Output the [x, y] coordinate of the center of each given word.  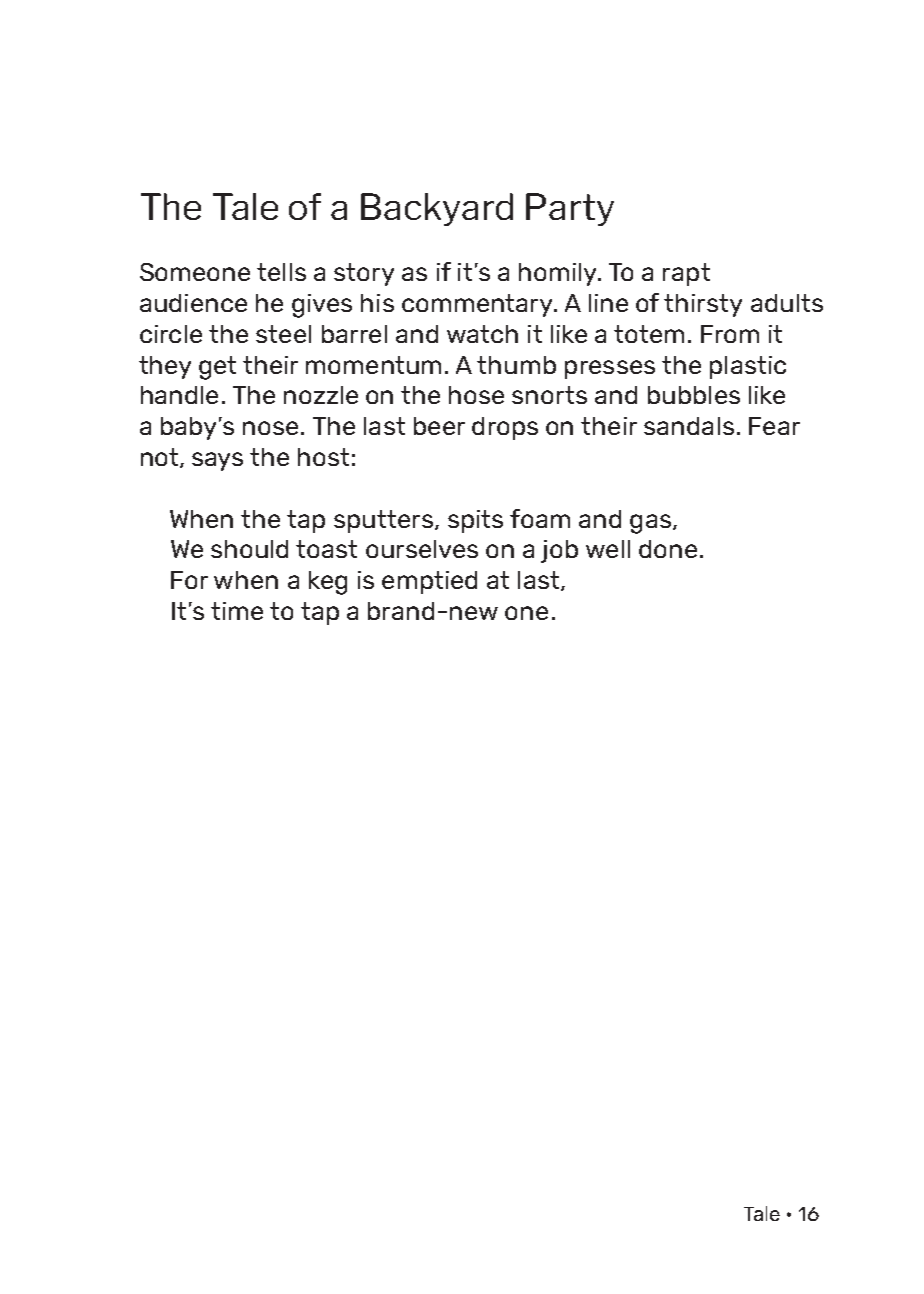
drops [505, 428]
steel [283, 334]
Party [570, 209]
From [730, 334]
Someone [195, 272]
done [668, 549]
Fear [774, 426]
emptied [429, 582]
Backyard [437, 209]
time [237, 611]
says [217, 461]
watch [482, 334]
